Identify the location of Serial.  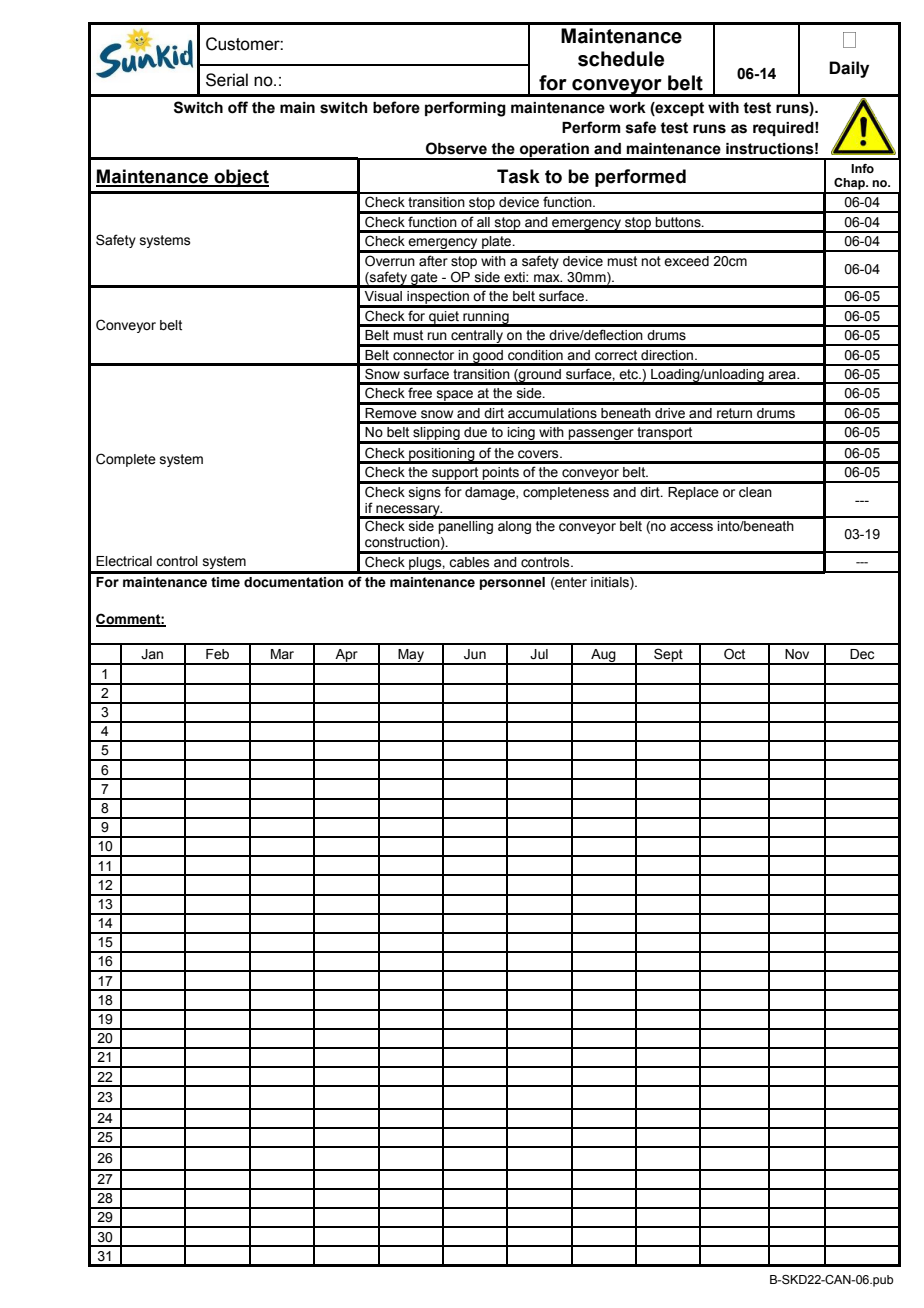
(227, 80).
